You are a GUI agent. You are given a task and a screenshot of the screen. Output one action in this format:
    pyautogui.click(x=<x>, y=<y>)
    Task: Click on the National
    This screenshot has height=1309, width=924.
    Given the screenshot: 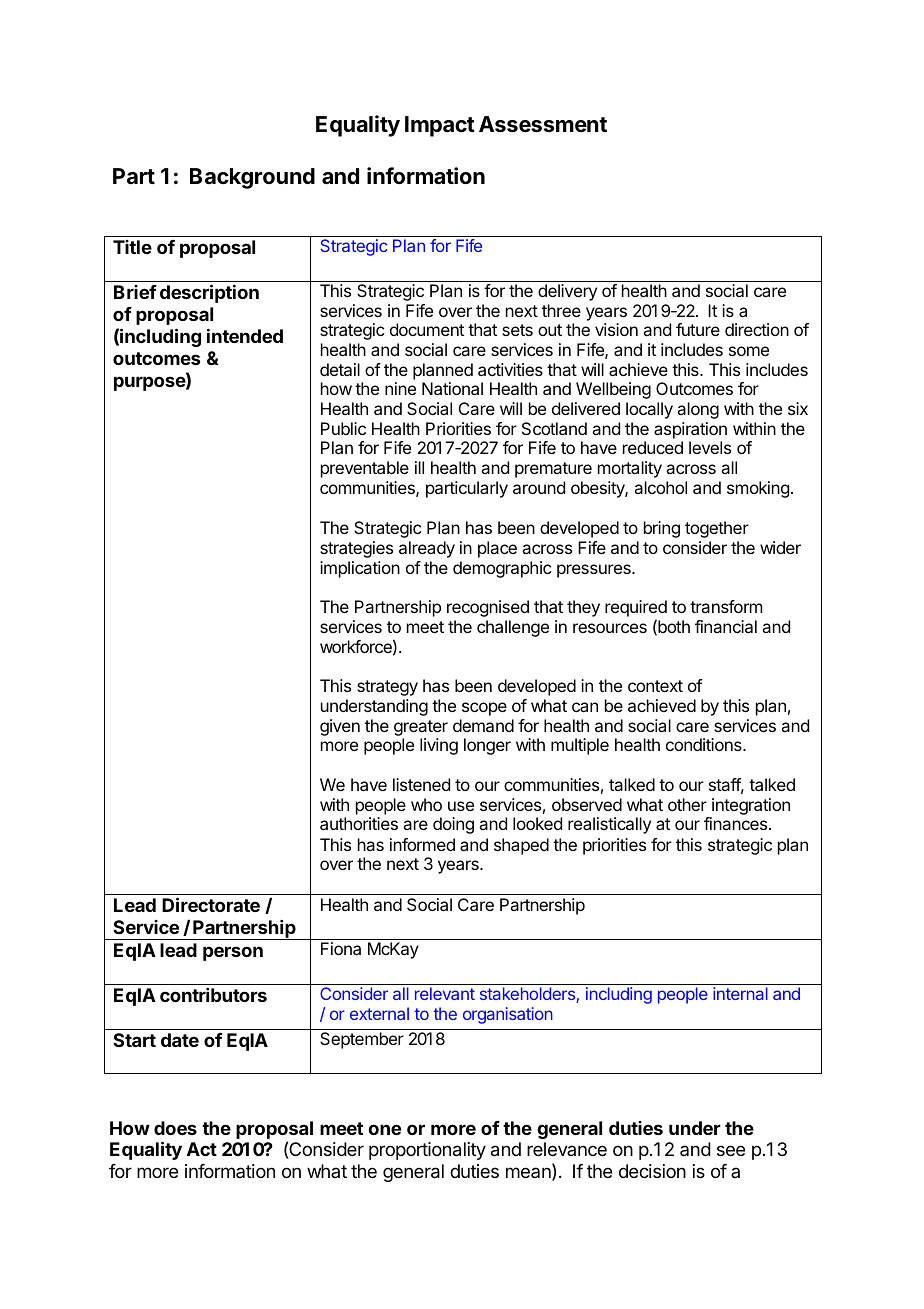 What is the action you would take?
    pyautogui.click(x=452, y=388)
